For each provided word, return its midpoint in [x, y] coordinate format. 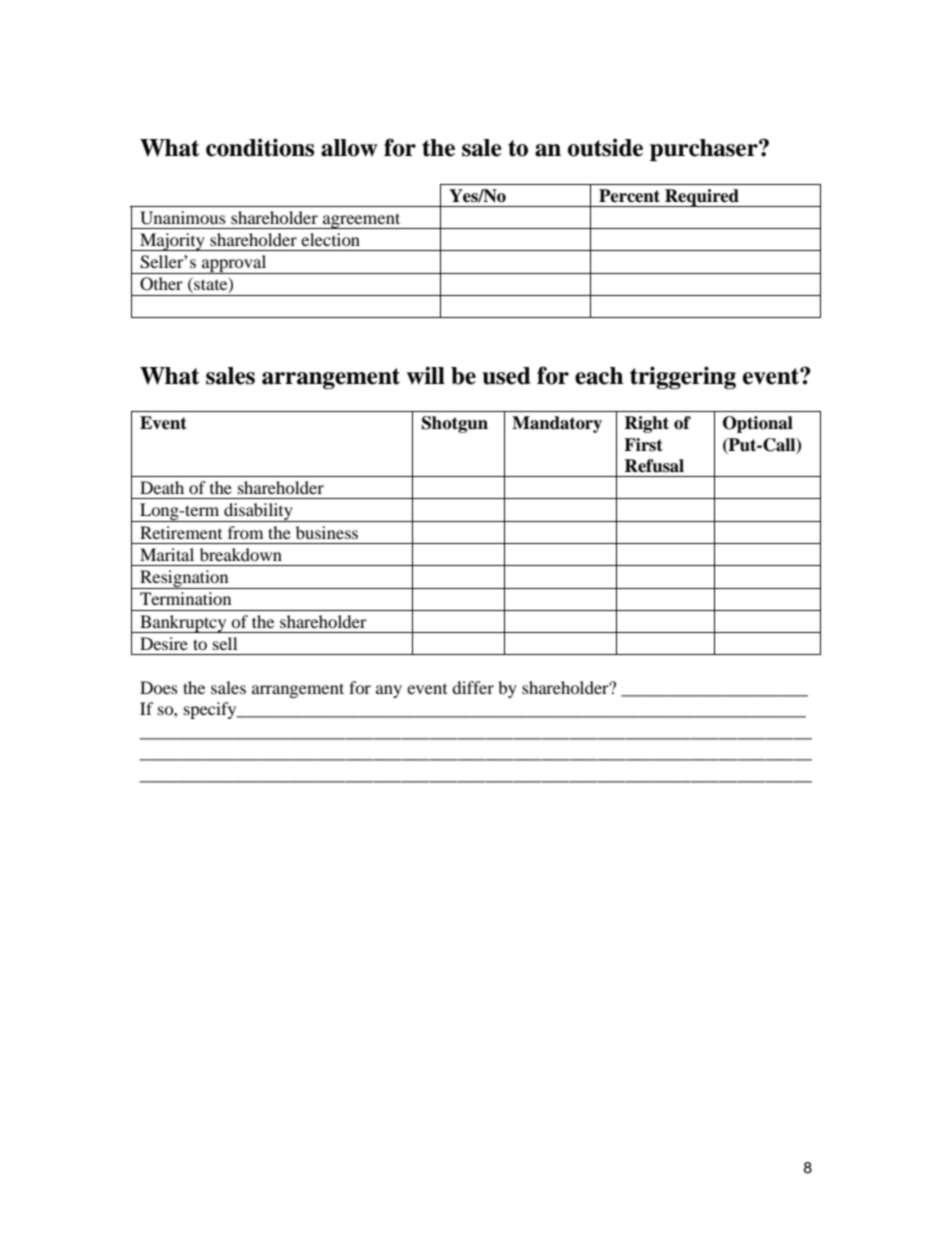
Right [646, 424]
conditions [260, 147]
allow [349, 148]
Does [159, 687]
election [330, 239]
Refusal [654, 466]
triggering [683, 377]
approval [234, 264]
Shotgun [455, 424]
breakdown [241, 554]
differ [473, 687]
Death [162, 487]
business [327, 532]
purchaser [705, 150]
